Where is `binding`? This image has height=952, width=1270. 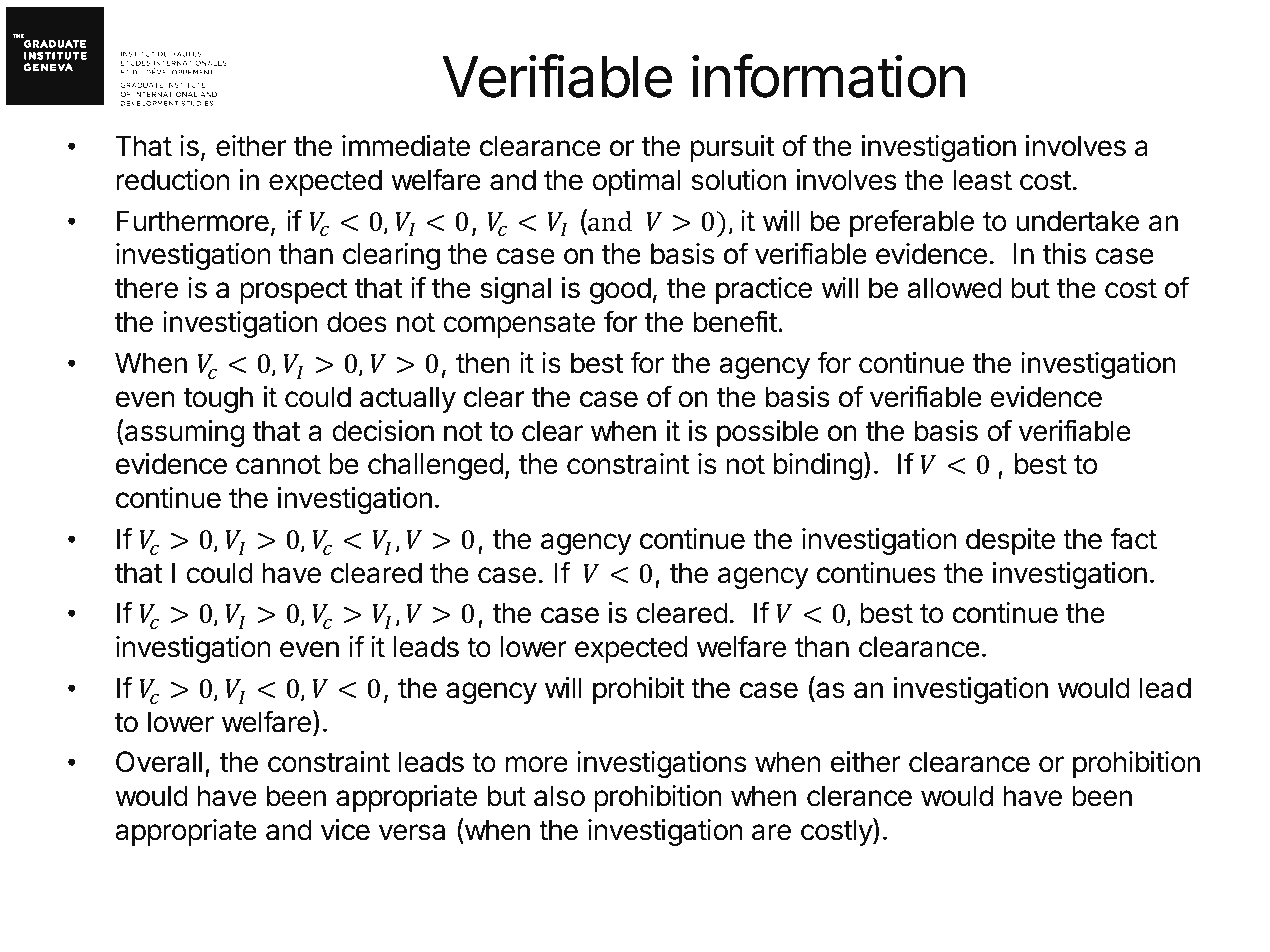 binding is located at coordinates (818, 466).
